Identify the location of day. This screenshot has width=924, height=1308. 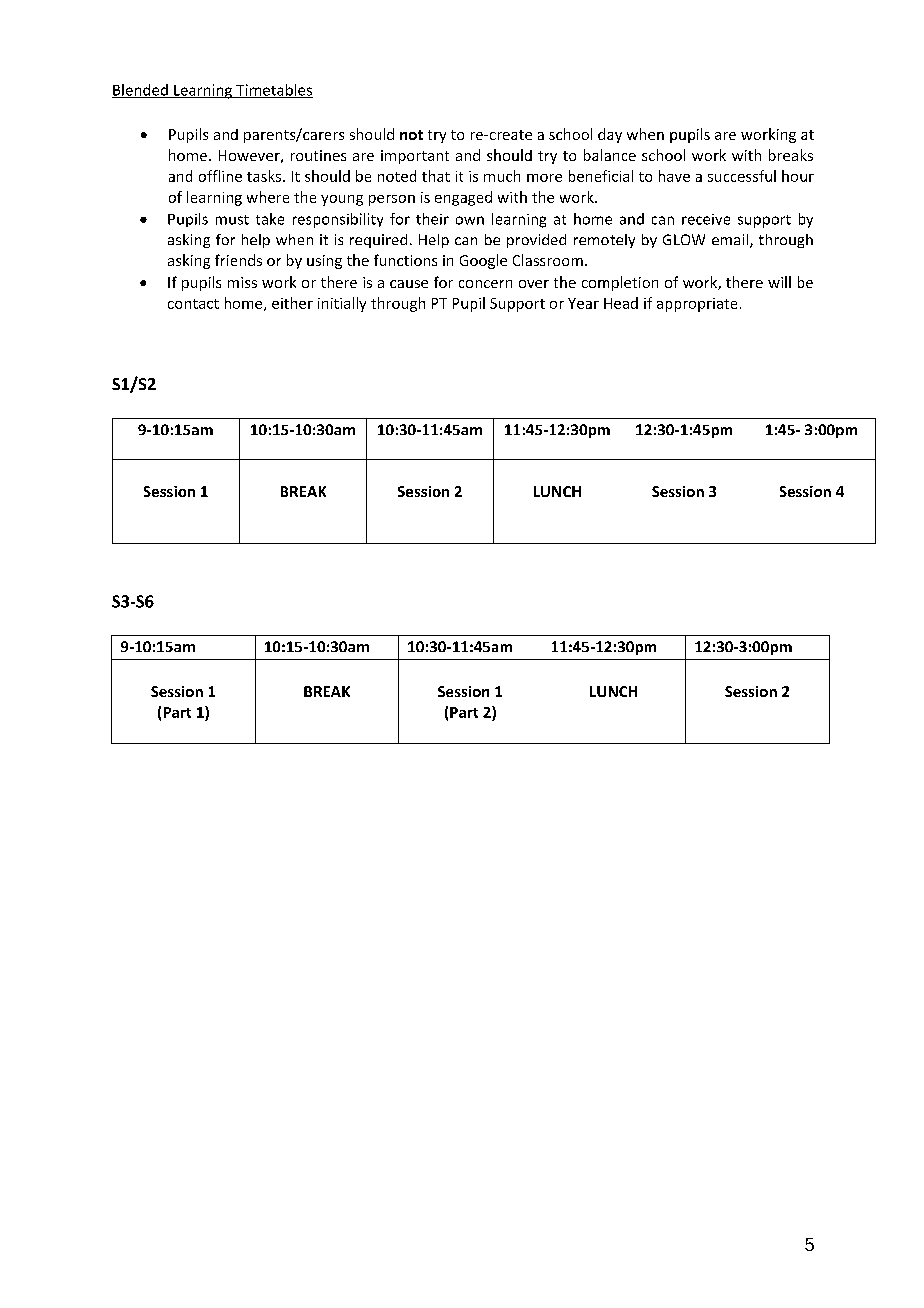
(610, 135).
